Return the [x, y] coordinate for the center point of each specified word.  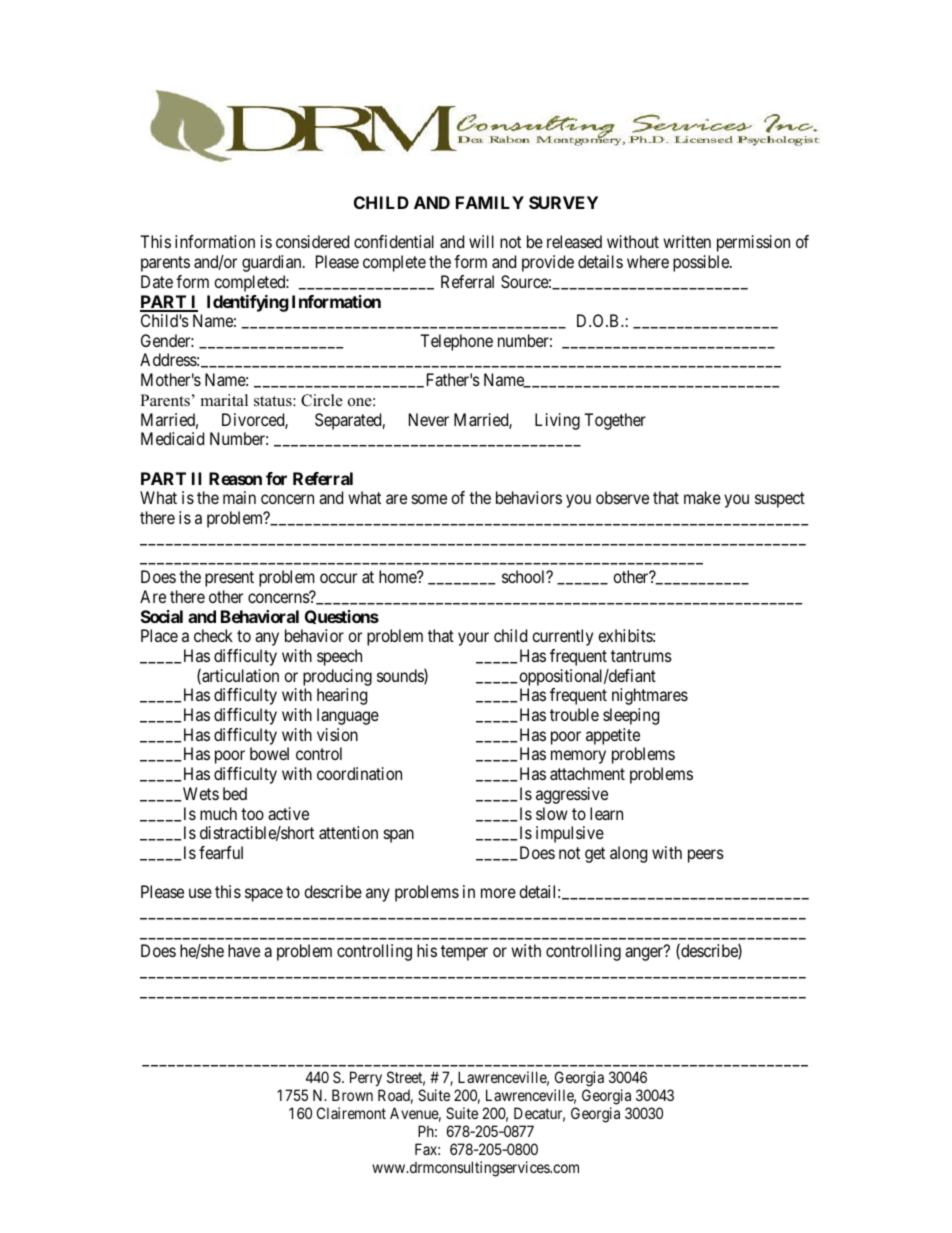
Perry [366, 1080]
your [473, 639]
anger [645, 954]
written [687, 241]
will [481, 241]
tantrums [641, 656]
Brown [352, 1095]
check [213, 635]
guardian [273, 263]
